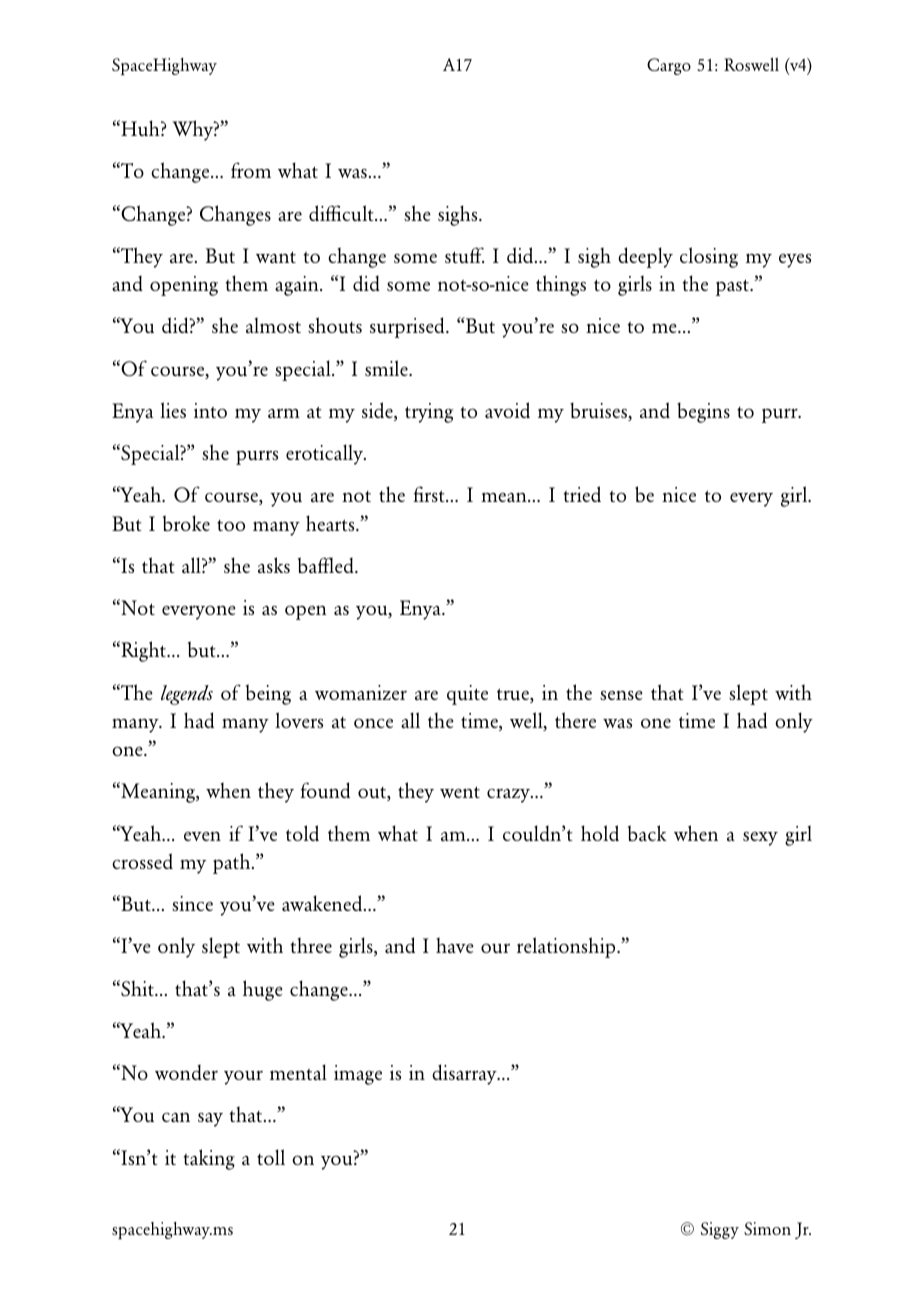 The image size is (924, 1308). Describe the element at coordinates (430, 494) in the screenshot. I see `first` at that location.
